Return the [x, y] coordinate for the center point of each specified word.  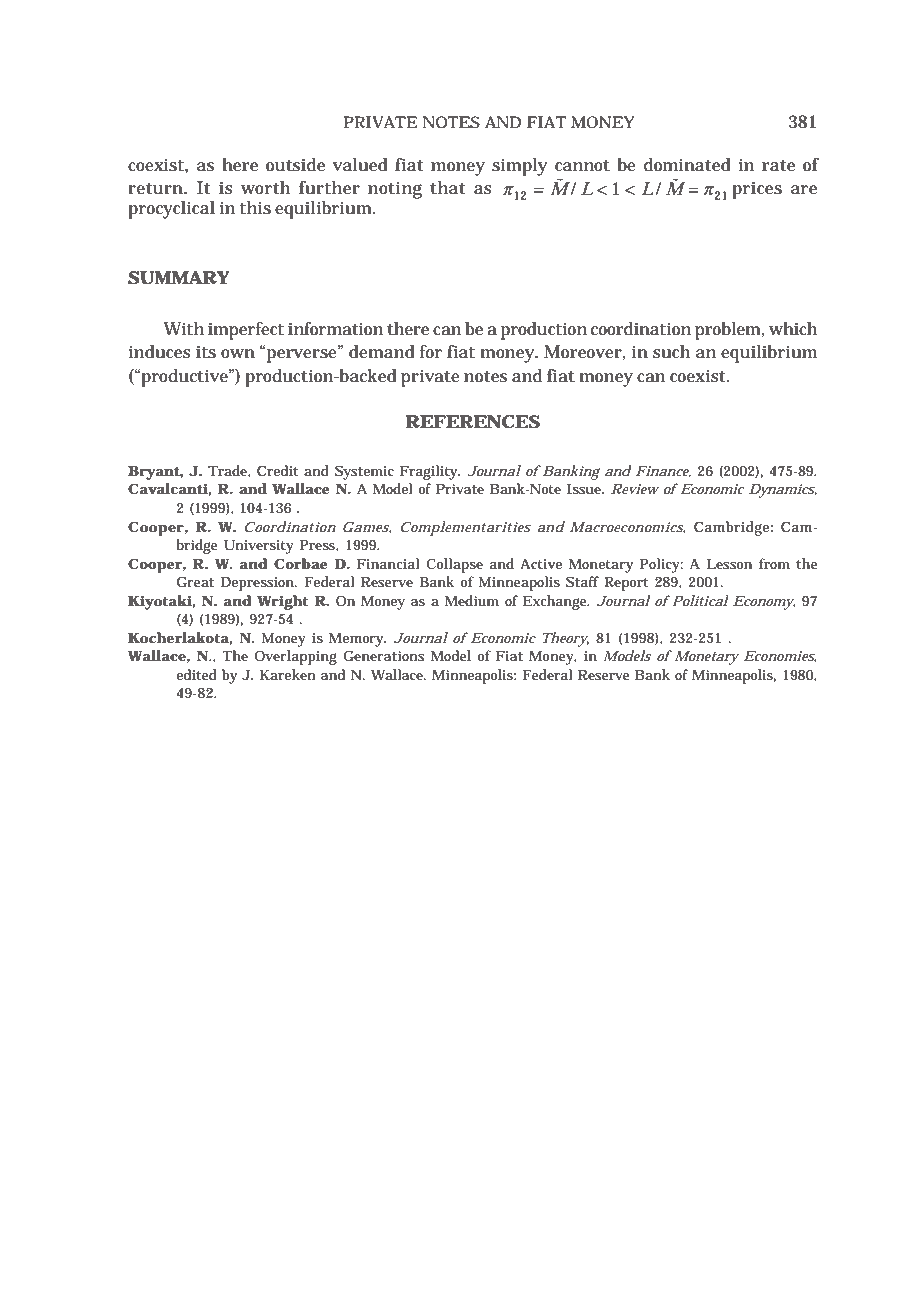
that [448, 187]
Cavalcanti [168, 488]
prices [757, 190]
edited [196, 674]
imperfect [246, 331]
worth [265, 188]
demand [382, 351]
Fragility [430, 472]
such [671, 352]
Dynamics [783, 491]
